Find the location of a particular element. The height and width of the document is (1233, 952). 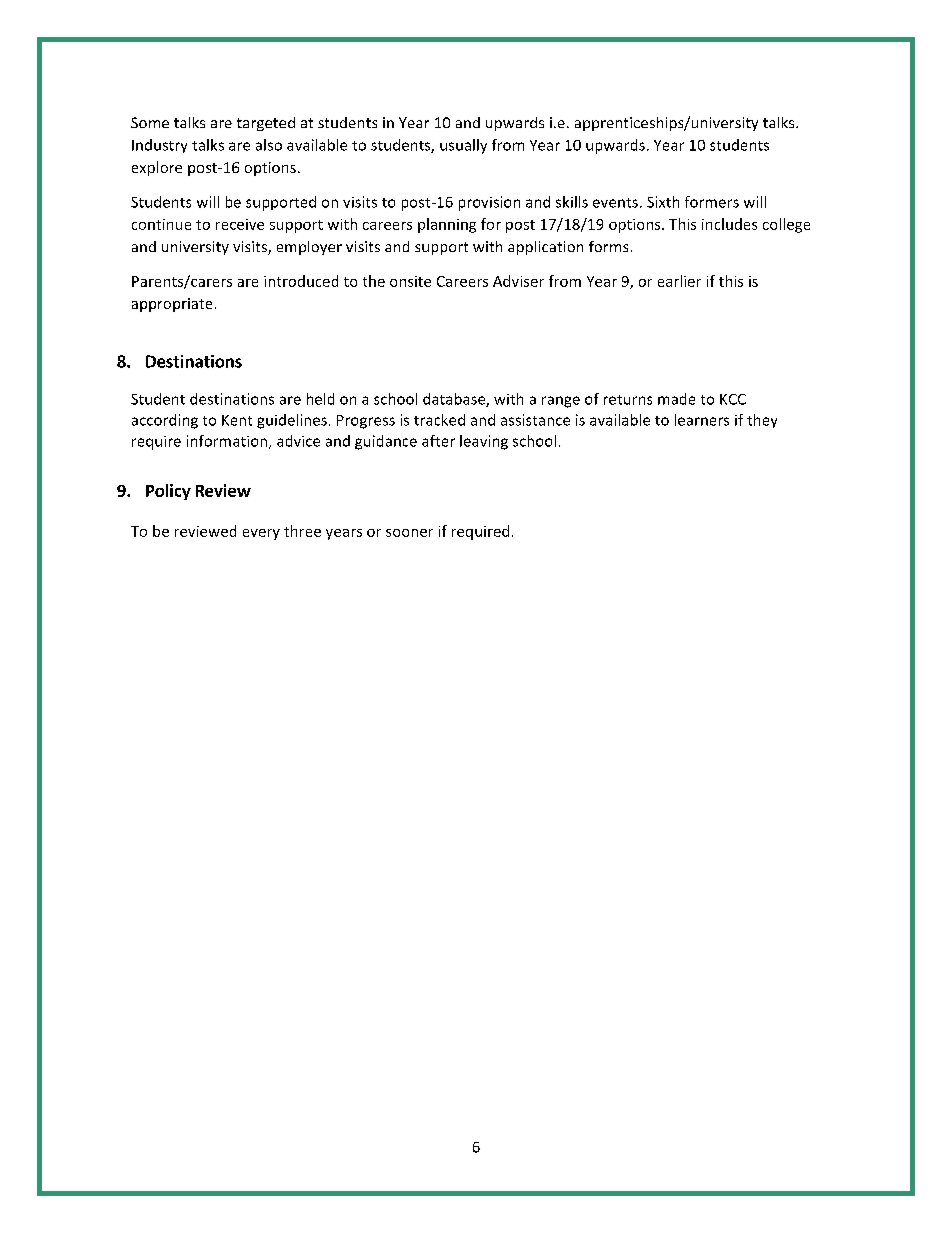

formers is located at coordinates (712, 202).
